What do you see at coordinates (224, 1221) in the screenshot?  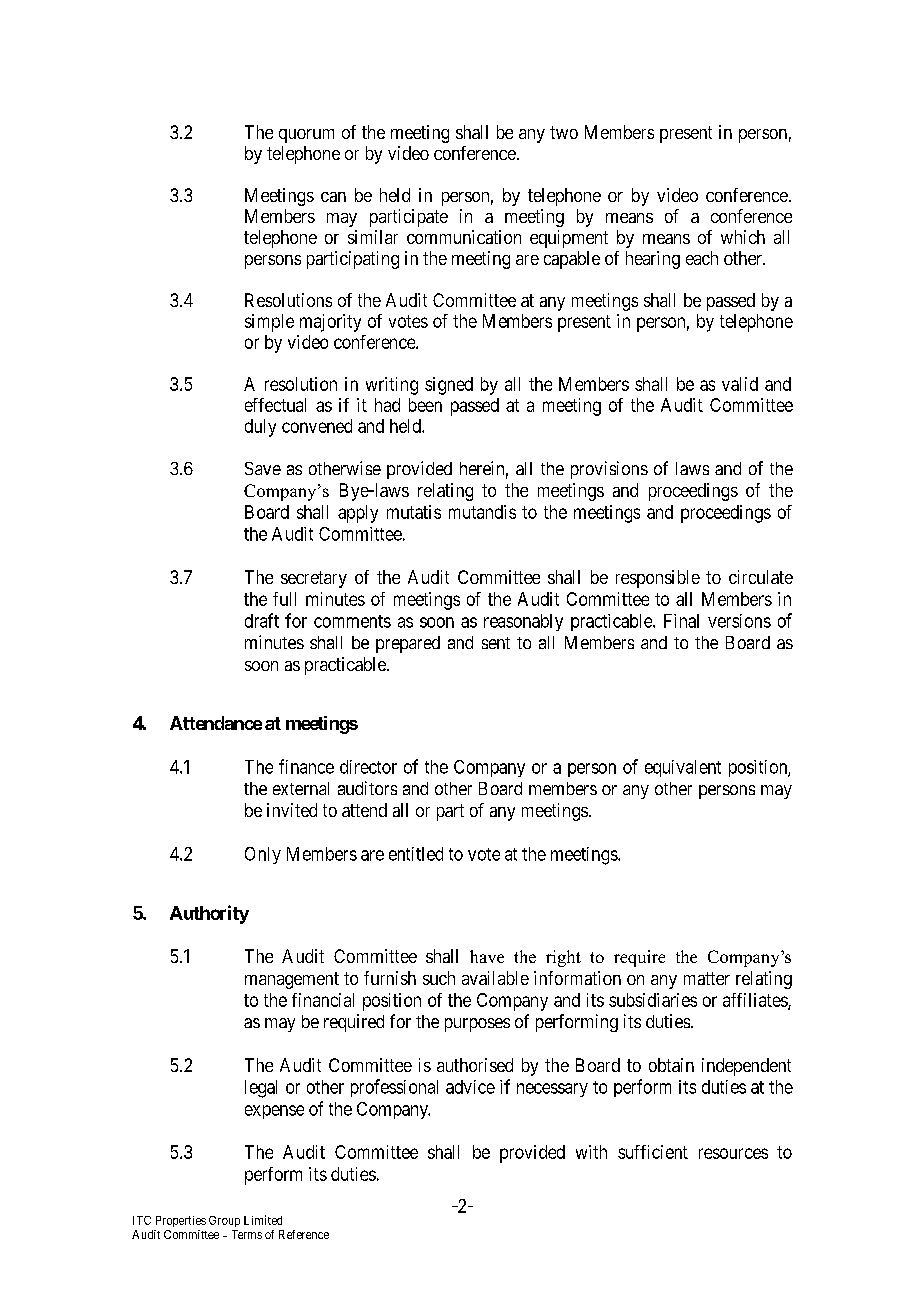 I see `Group` at bounding box center [224, 1221].
